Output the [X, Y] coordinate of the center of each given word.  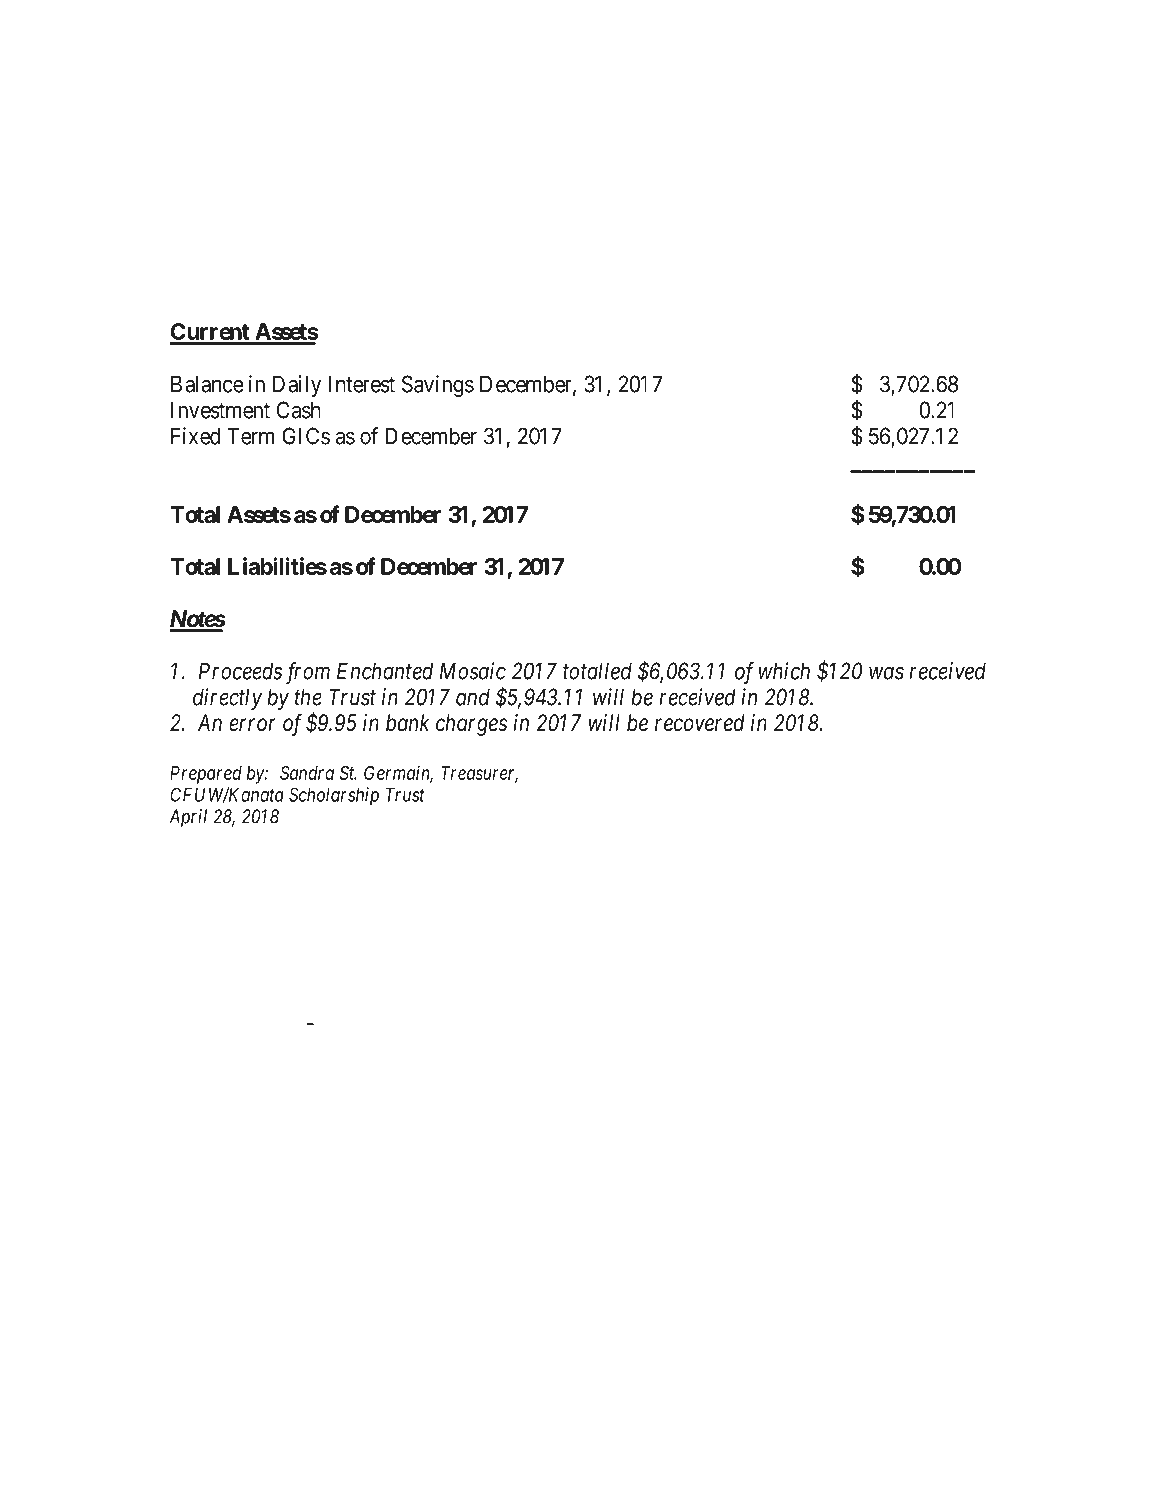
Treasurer [479, 774]
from [308, 673]
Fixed [195, 436]
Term [250, 436]
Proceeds [240, 671]
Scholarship [334, 796]
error [252, 725]
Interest [362, 384]
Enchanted [385, 671]
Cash [298, 410]
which [784, 671]
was [886, 673]
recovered [700, 723]
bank [408, 723]
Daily [297, 386]
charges [471, 725]
